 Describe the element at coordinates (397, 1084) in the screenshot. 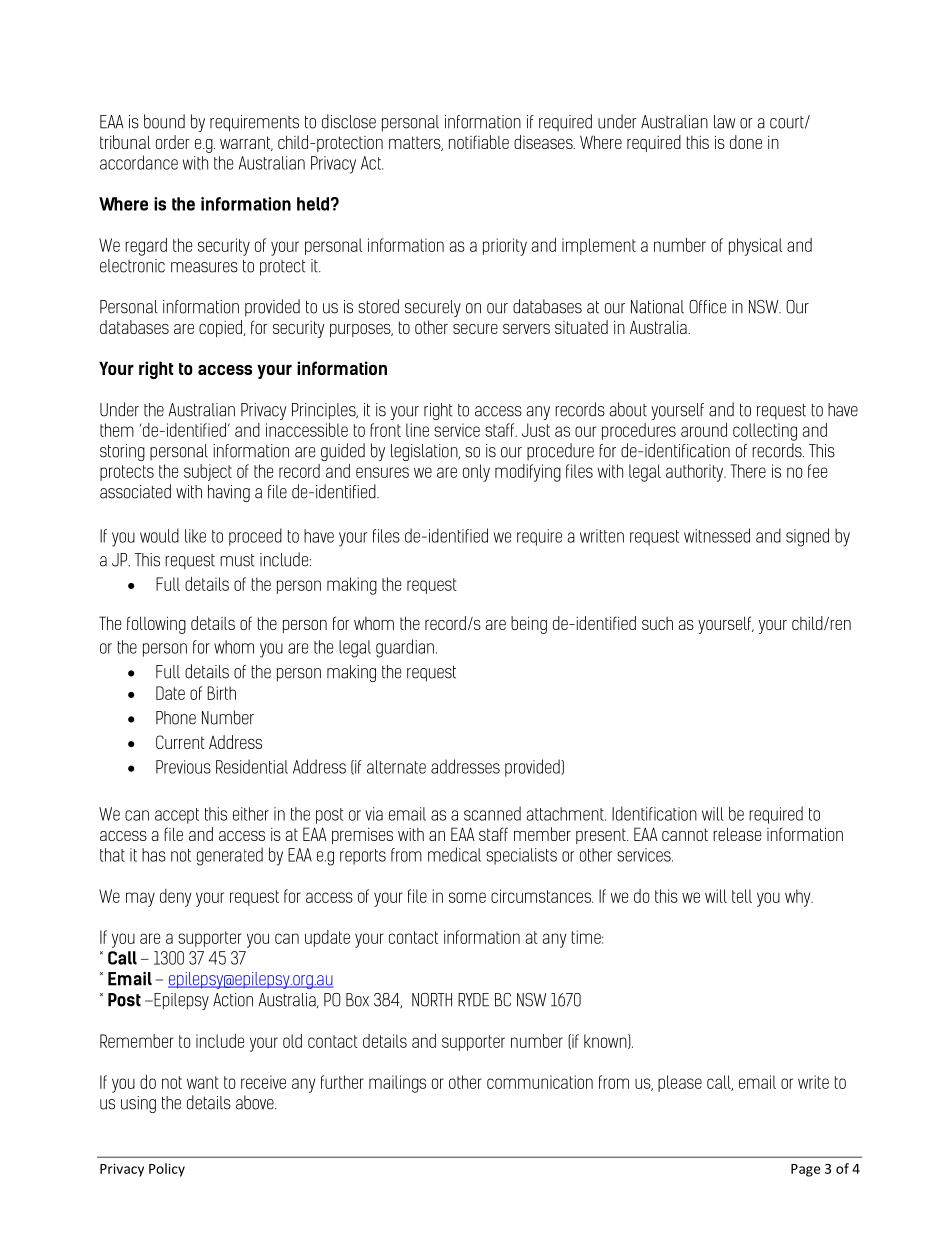

I see `mailings` at that location.
